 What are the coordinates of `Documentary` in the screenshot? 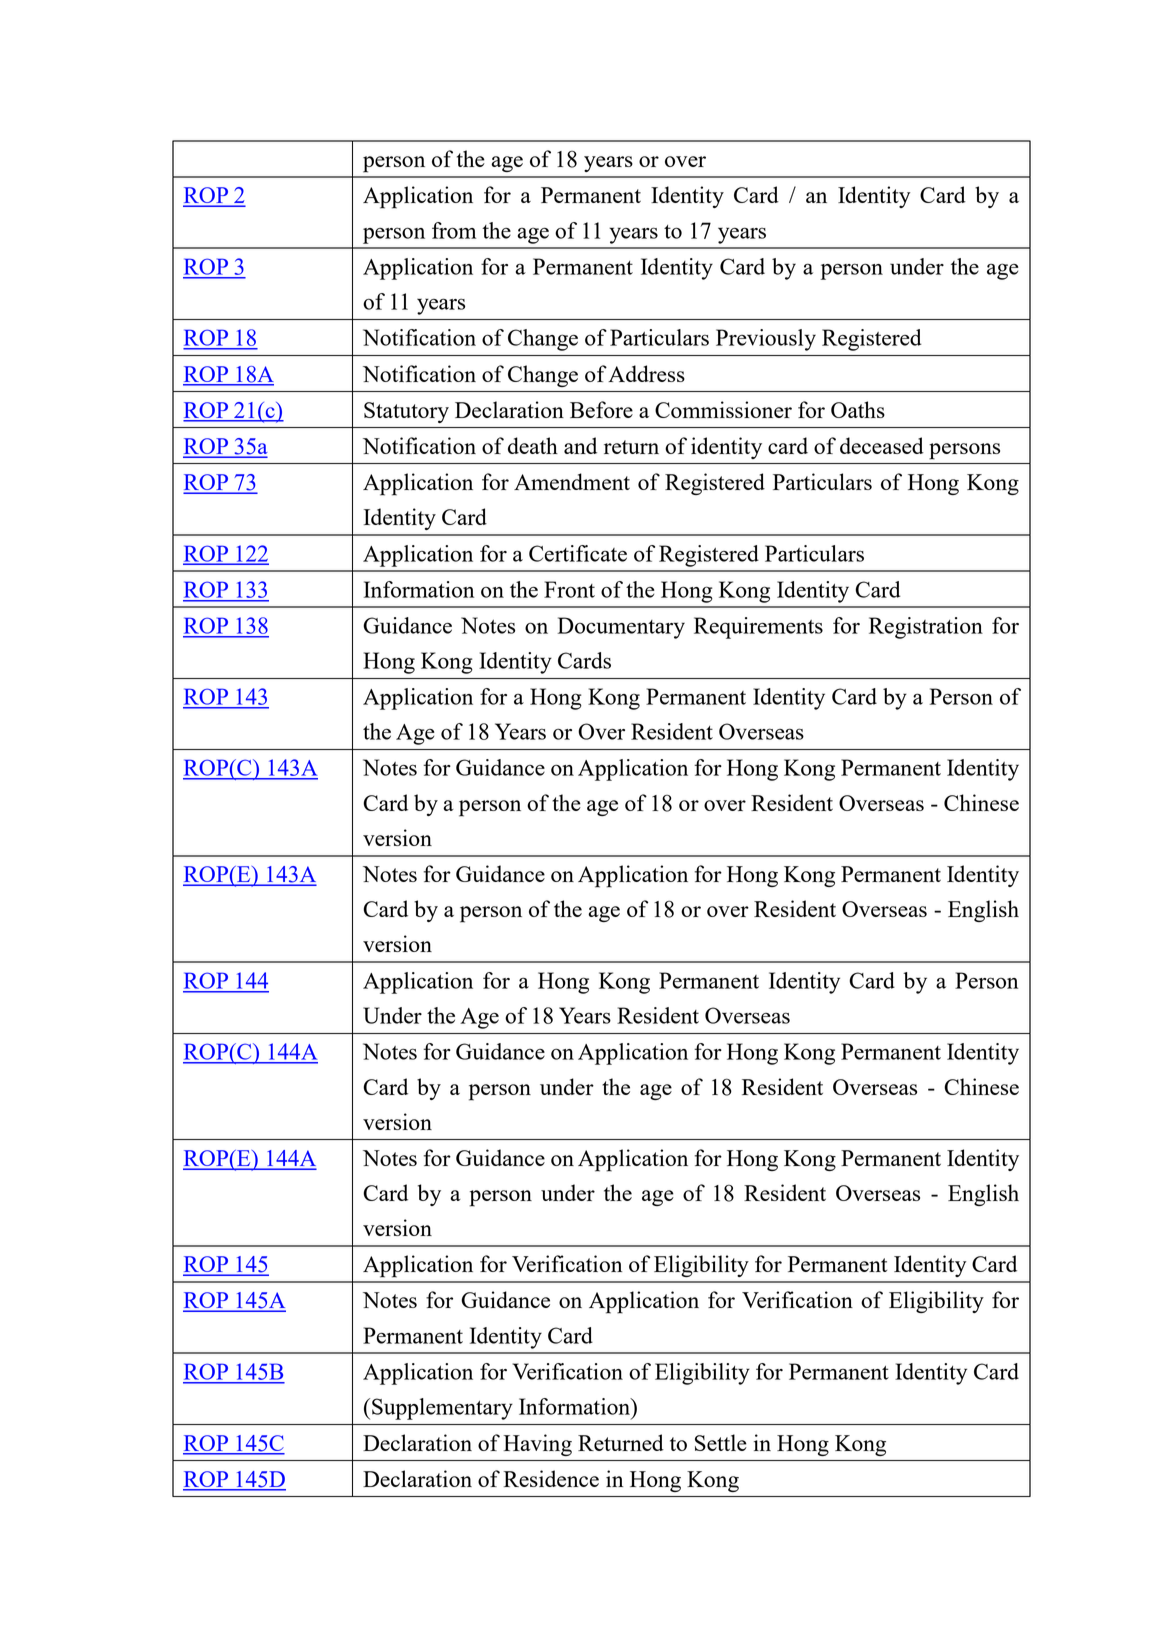 It's located at (621, 628).
